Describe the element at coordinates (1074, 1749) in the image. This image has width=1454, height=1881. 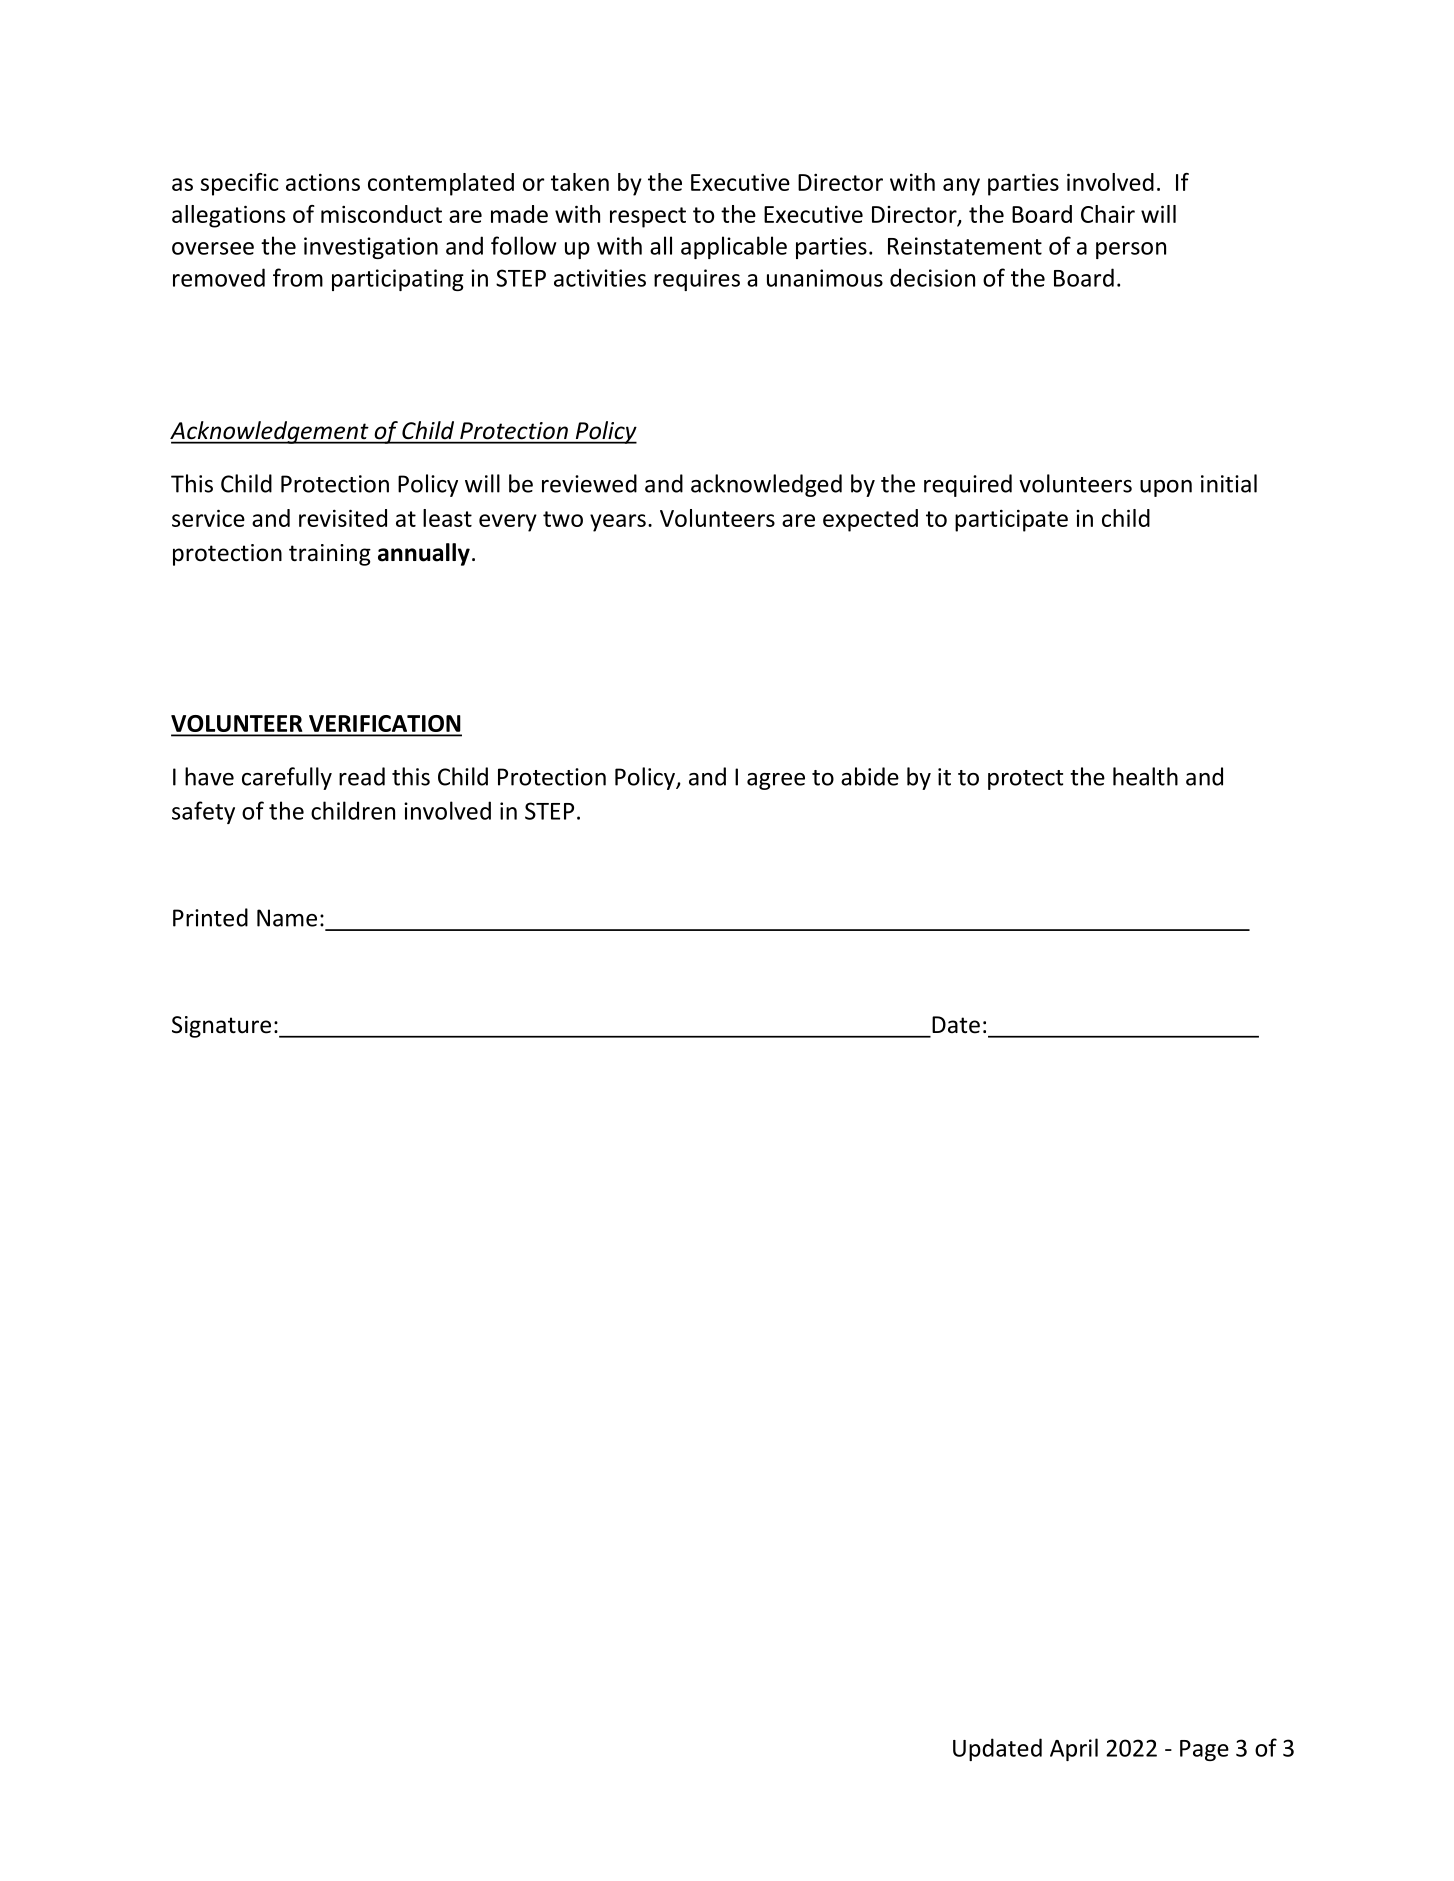
I see `April` at that location.
